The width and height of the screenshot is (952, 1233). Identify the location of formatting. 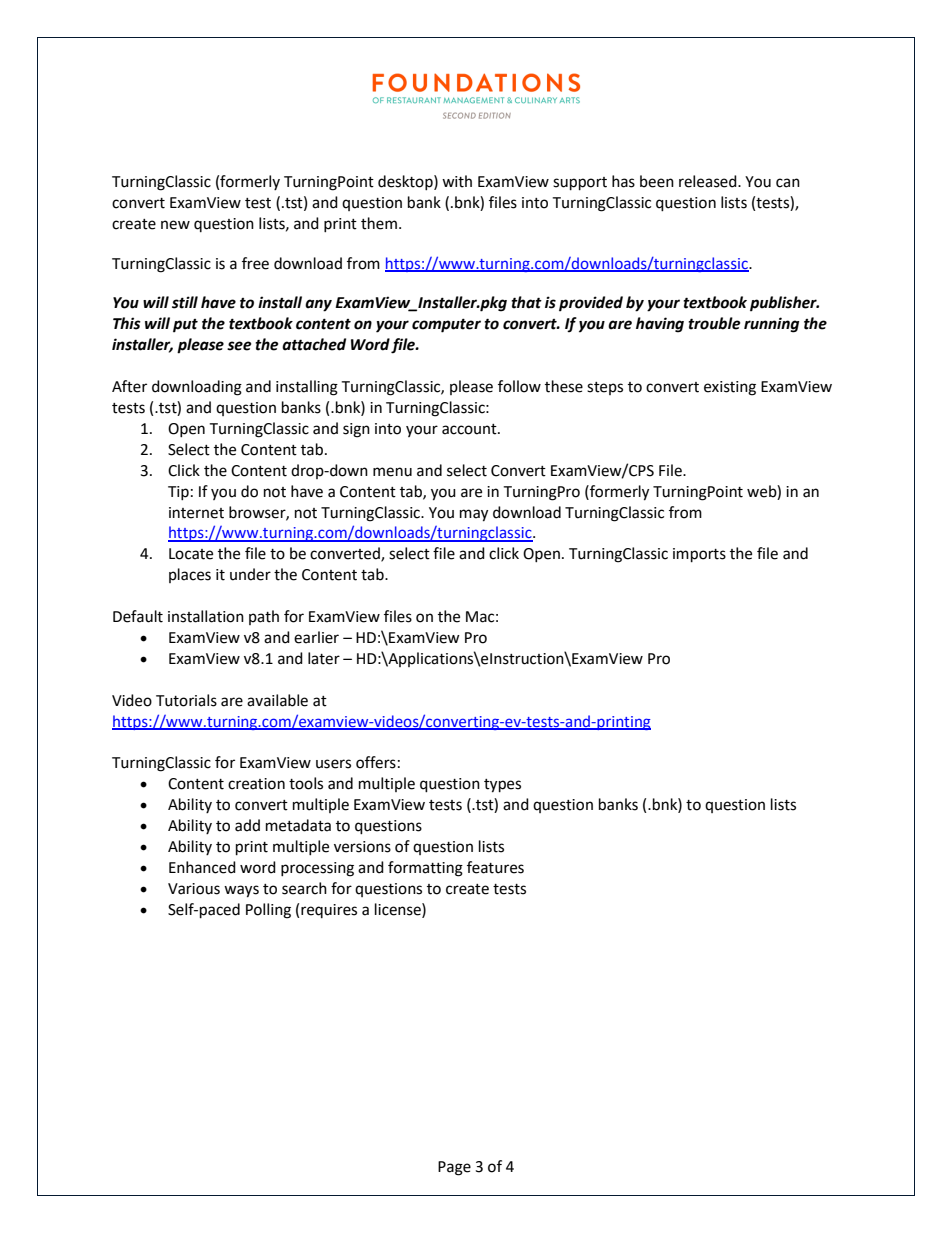
(425, 869).
